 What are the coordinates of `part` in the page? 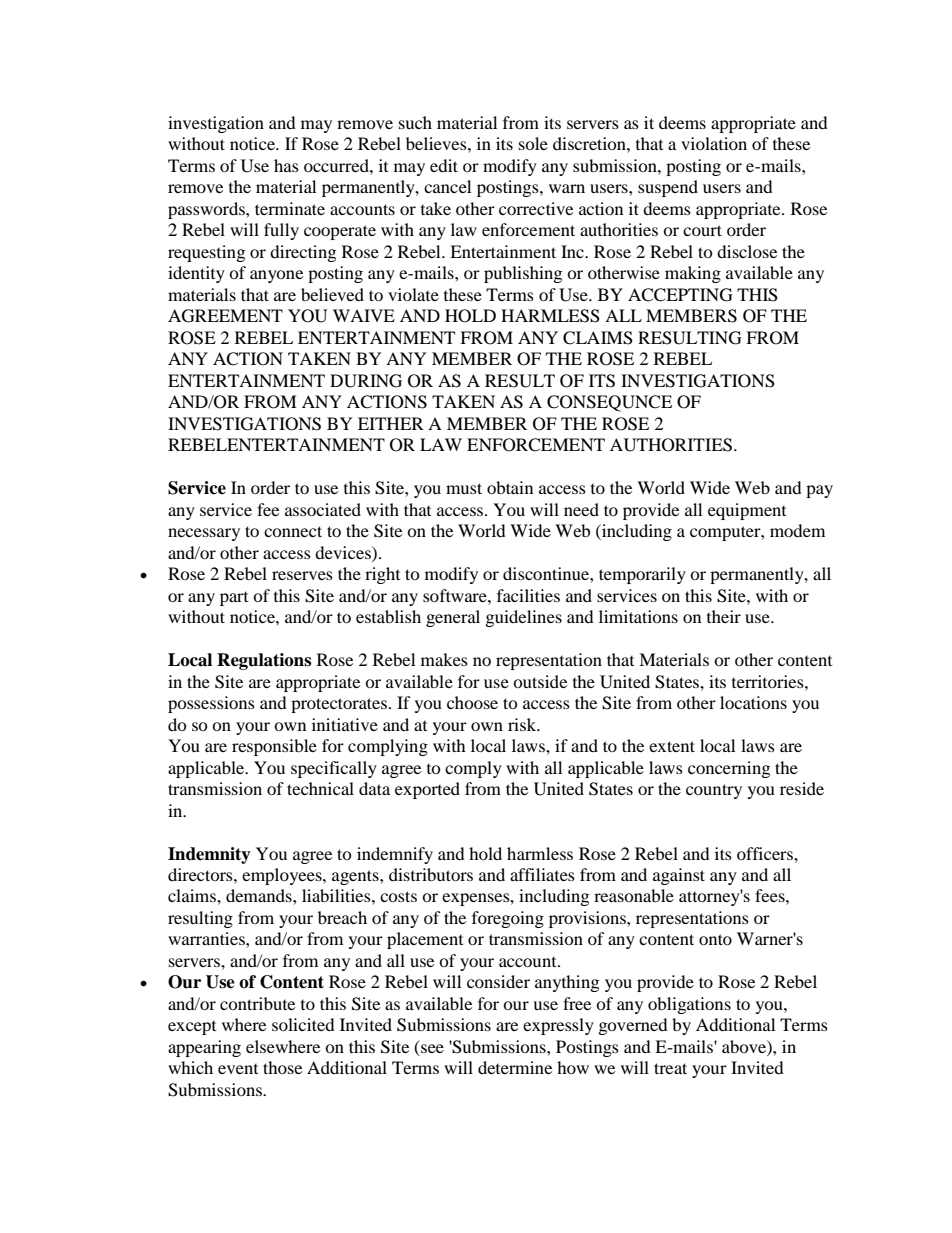 It's located at (234, 599).
